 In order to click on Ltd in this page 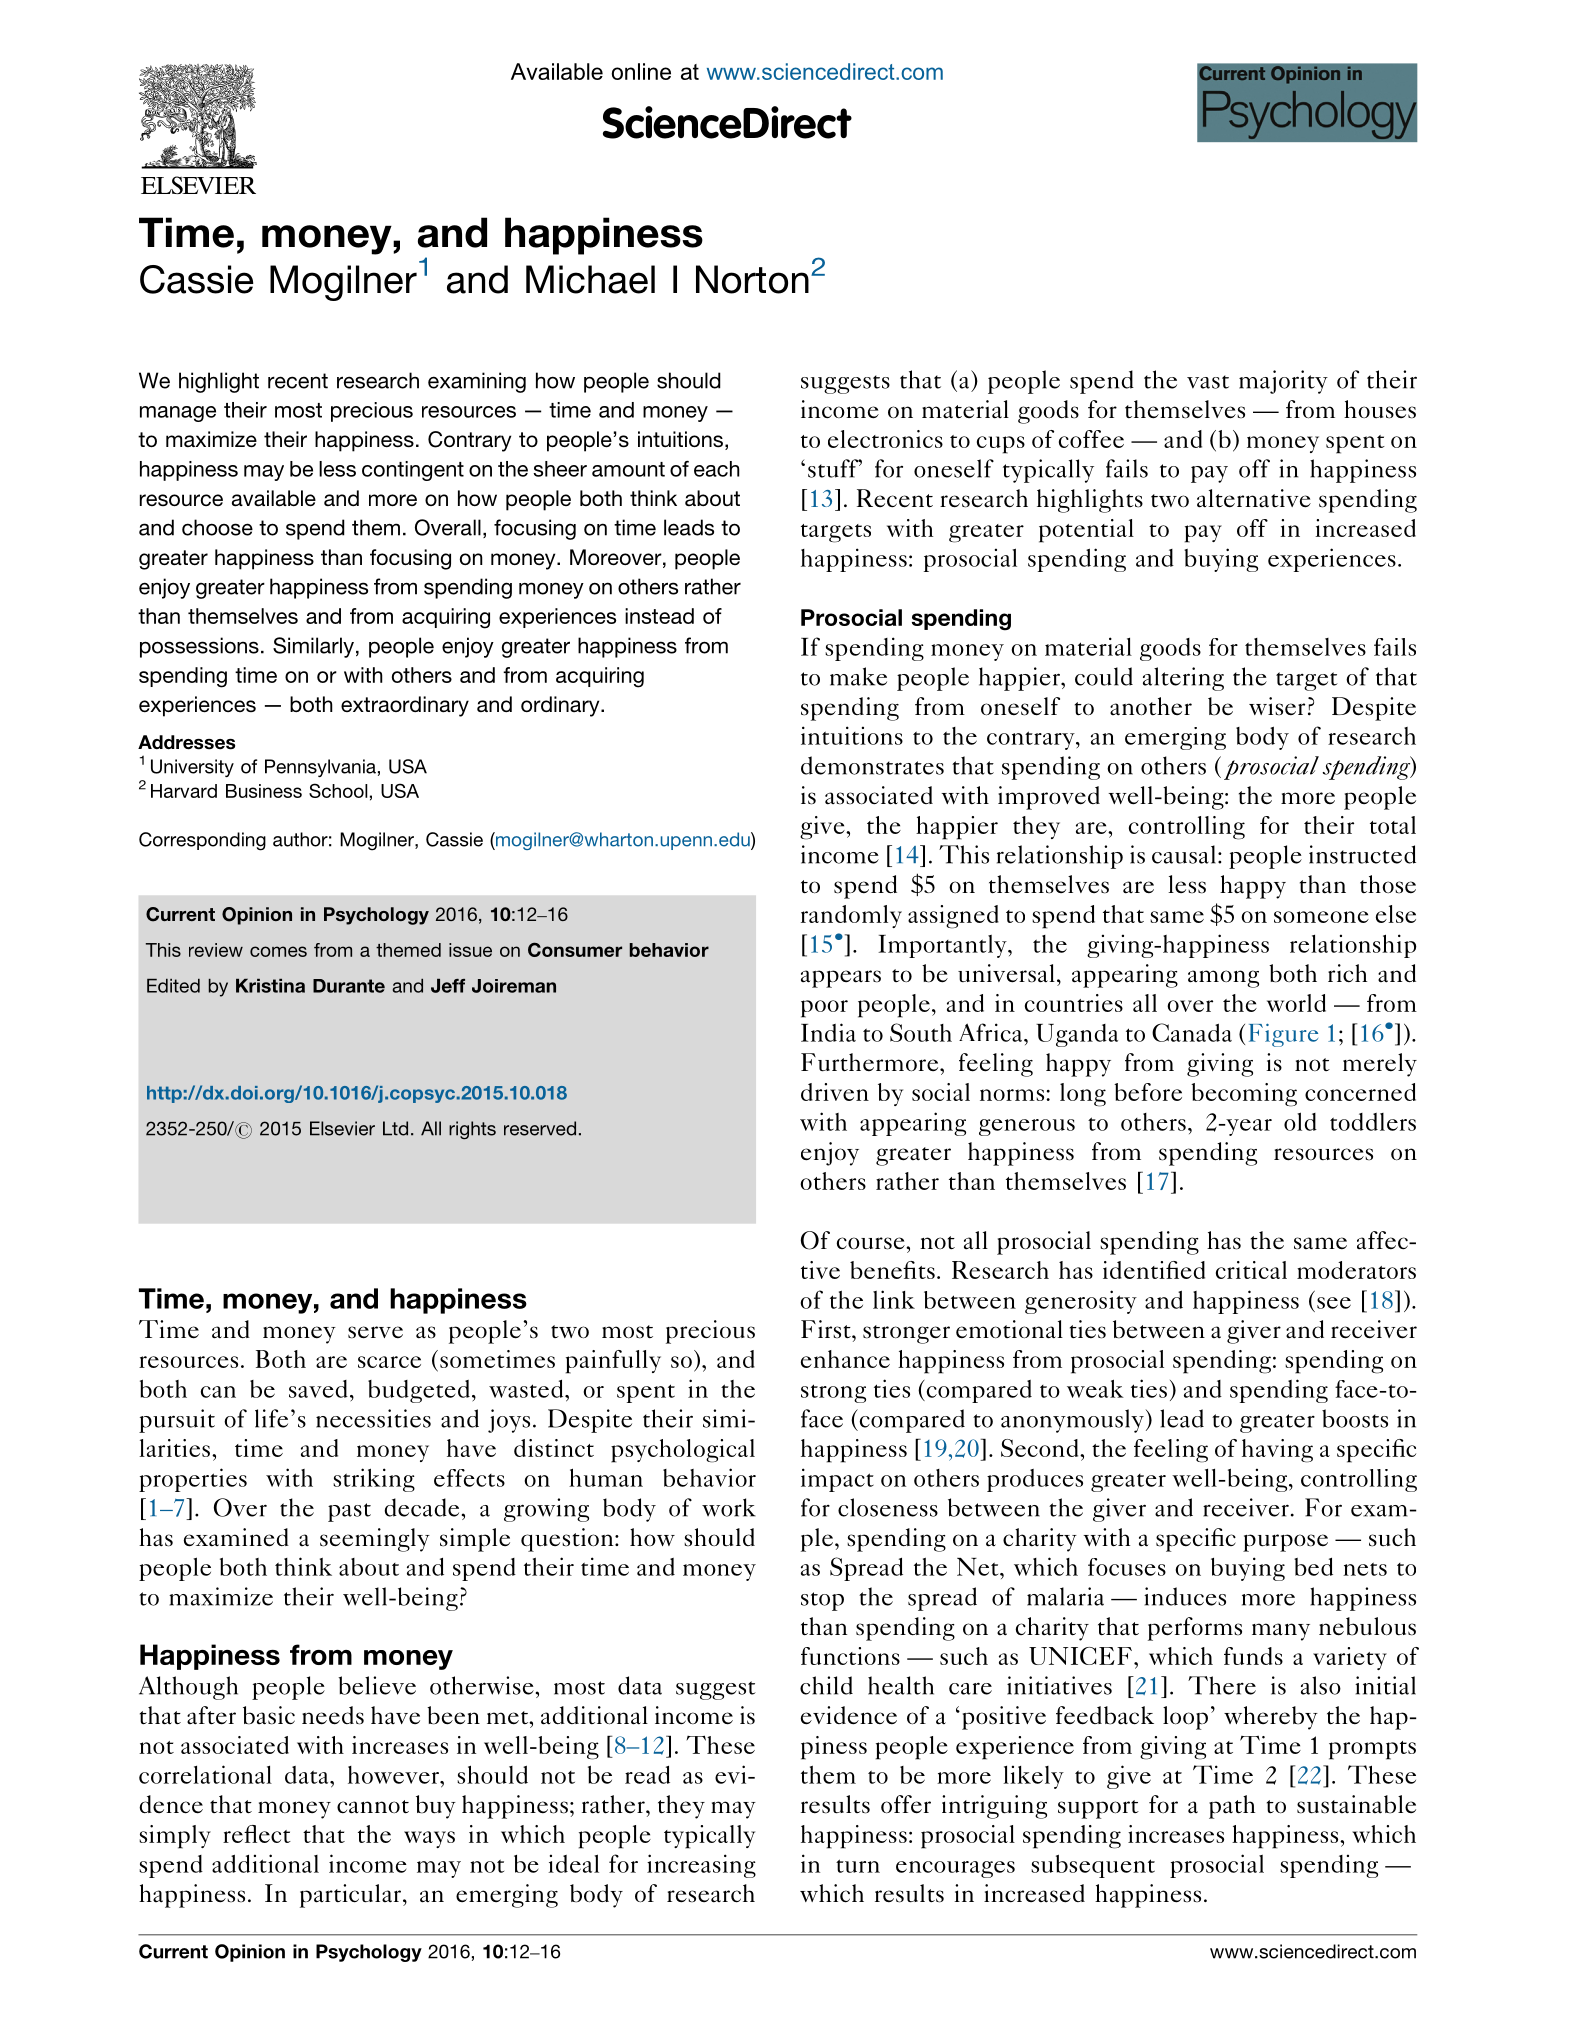, I will do `click(395, 1128)`.
